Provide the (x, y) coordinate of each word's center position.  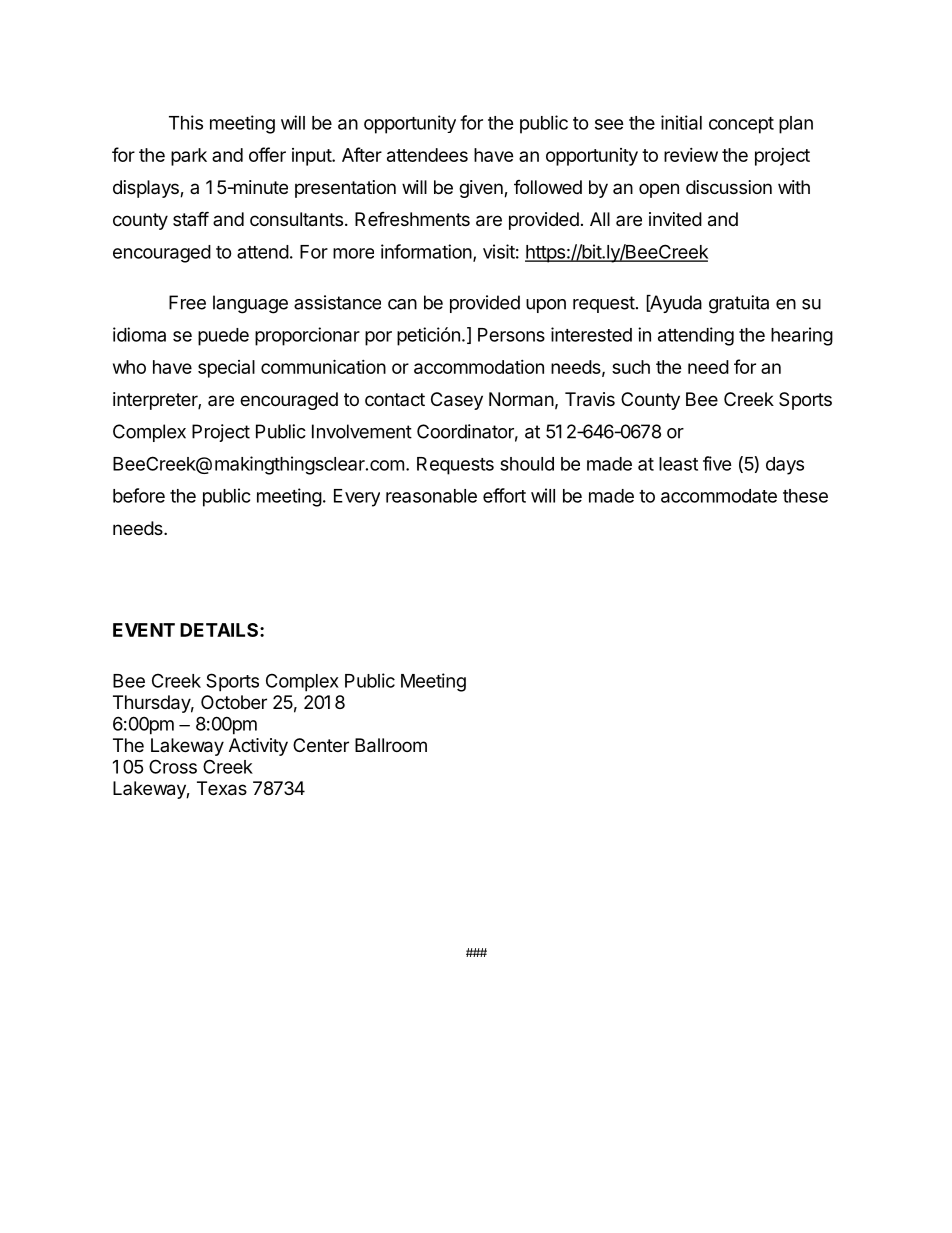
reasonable (431, 496)
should (527, 464)
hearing (802, 336)
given (482, 189)
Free (187, 302)
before (139, 495)
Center (321, 745)
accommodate (719, 496)
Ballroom (391, 745)
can (402, 304)
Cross (173, 766)
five (717, 463)
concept (741, 125)
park (189, 157)
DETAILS (220, 630)
